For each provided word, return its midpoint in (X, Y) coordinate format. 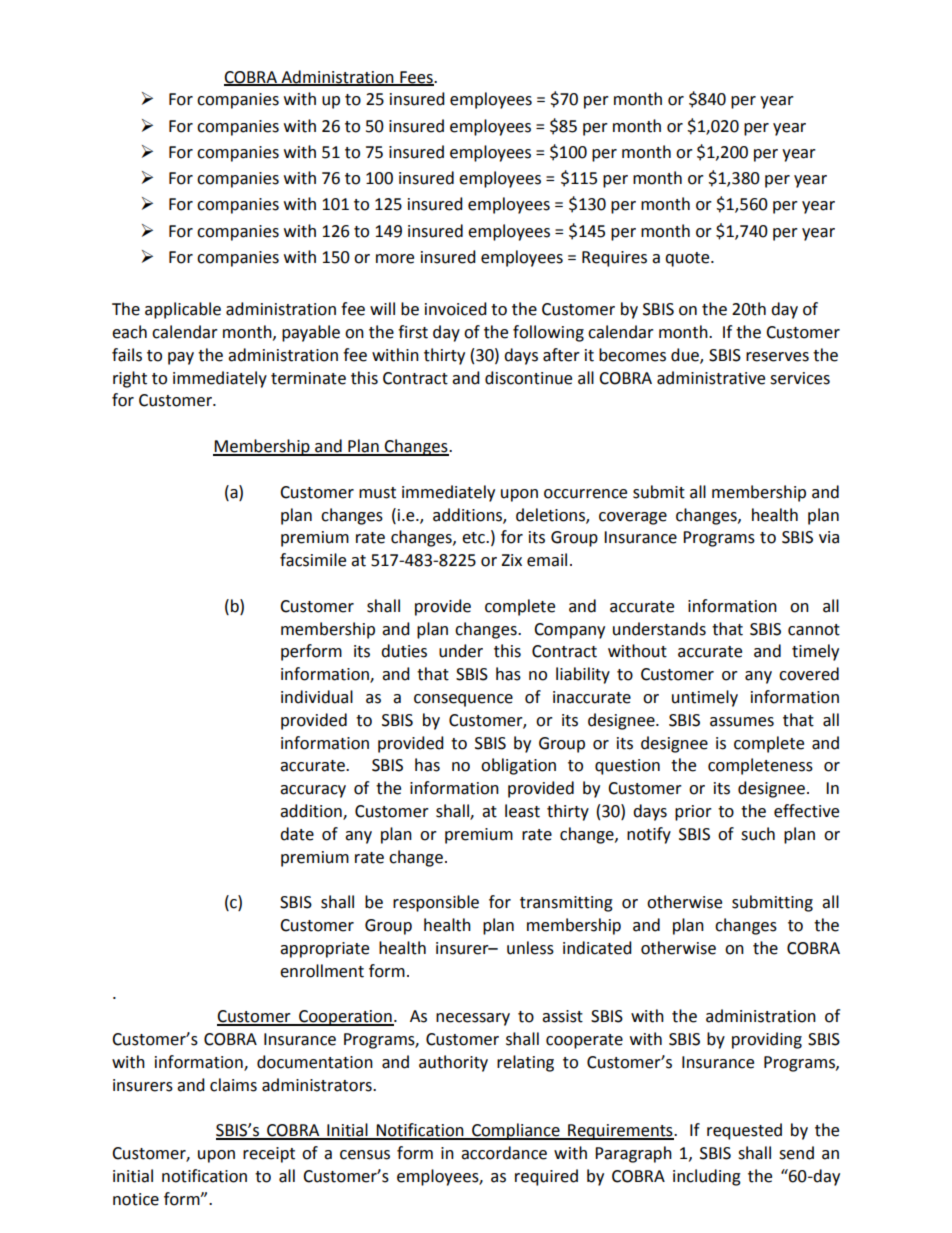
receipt (269, 1155)
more (395, 259)
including (707, 1177)
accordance (504, 1153)
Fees (416, 78)
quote (688, 259)
